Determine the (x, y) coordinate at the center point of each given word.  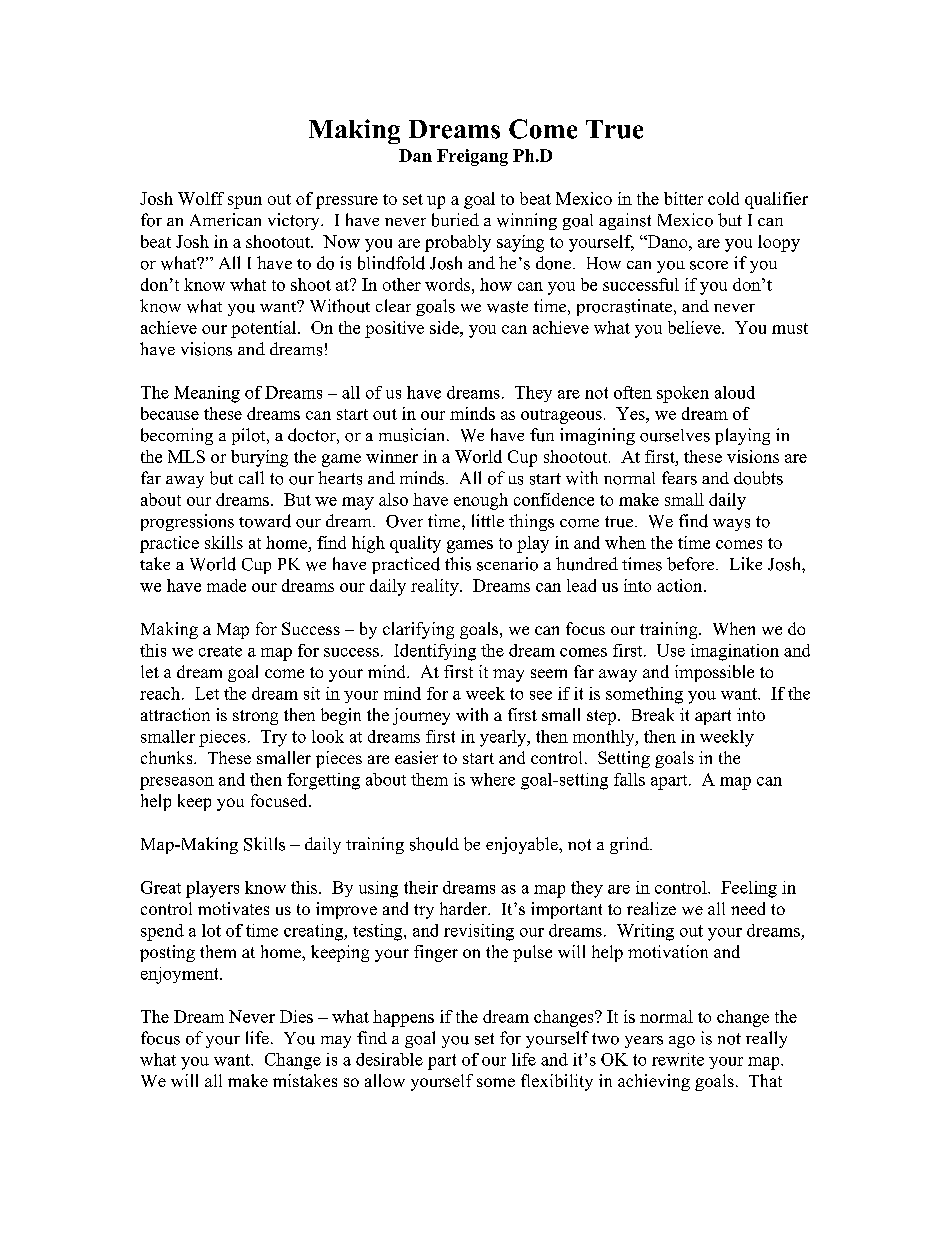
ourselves (675, 435)
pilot (250, 436)
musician (413, 435)
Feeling (749, 889)
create (220, 651)
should (434, 844)
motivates (233, 908)
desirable (389, 1059)
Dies (296, 1016)
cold (723, 198)
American (225, 219)
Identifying (435, 652)
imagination (735, 652)
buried (455, 220)
